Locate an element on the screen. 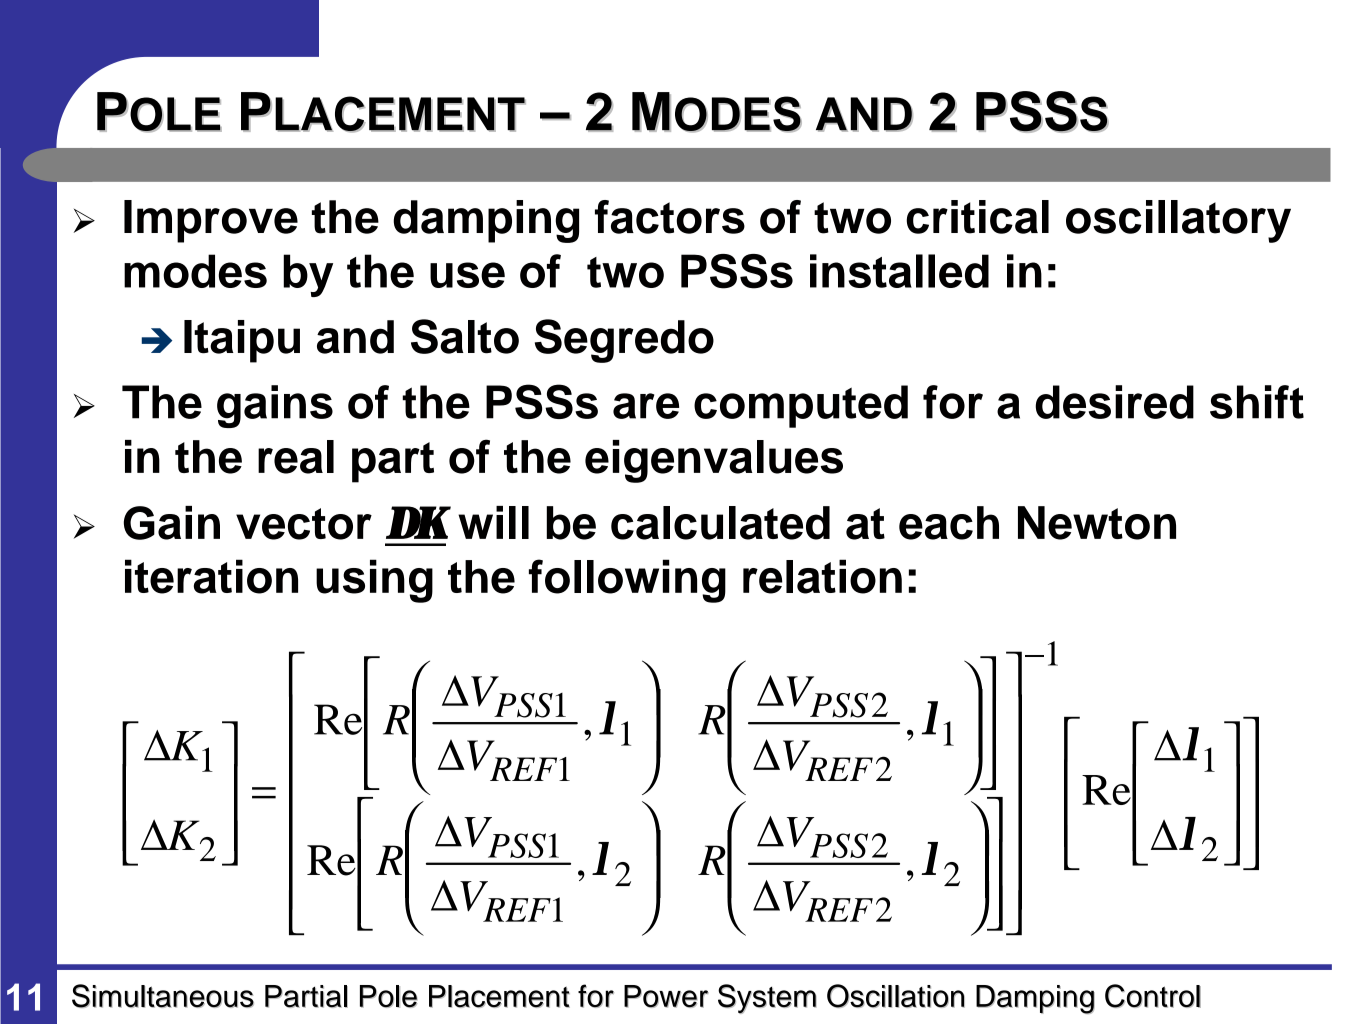  oscillatory is located at coordinates (1178, 221).
